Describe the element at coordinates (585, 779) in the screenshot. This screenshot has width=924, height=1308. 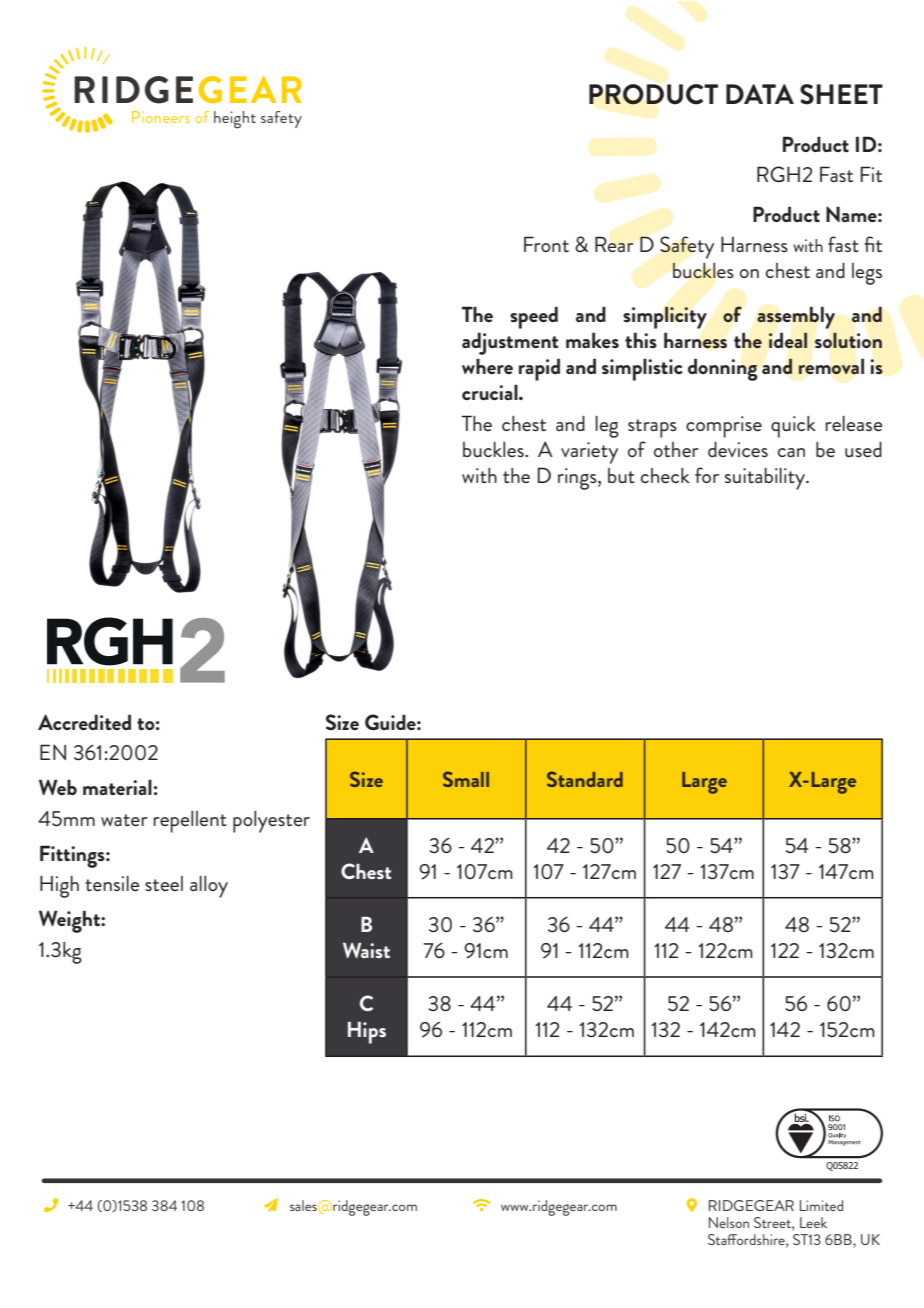
I see `Standard` at that location.
